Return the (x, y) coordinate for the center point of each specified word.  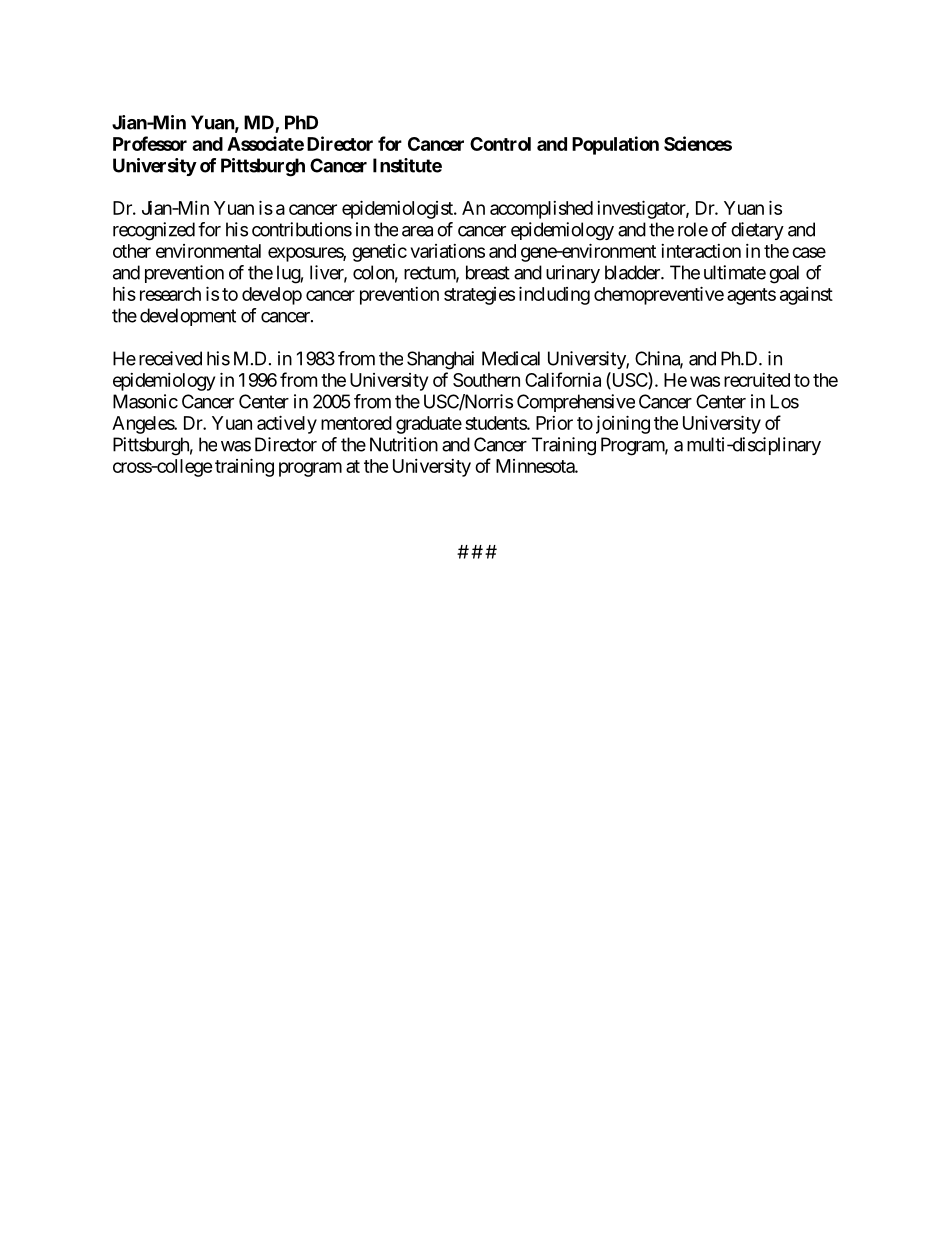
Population (615, 145)
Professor (150, 143)
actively (287, 424)
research (170, 294)
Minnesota (536, 466)
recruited (757, 380)
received (170, 358)
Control (500, 144)
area (417, 231)
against (806, 296)
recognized (154, 231)
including (554, 295)
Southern (486, 380)
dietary (757, 231)
